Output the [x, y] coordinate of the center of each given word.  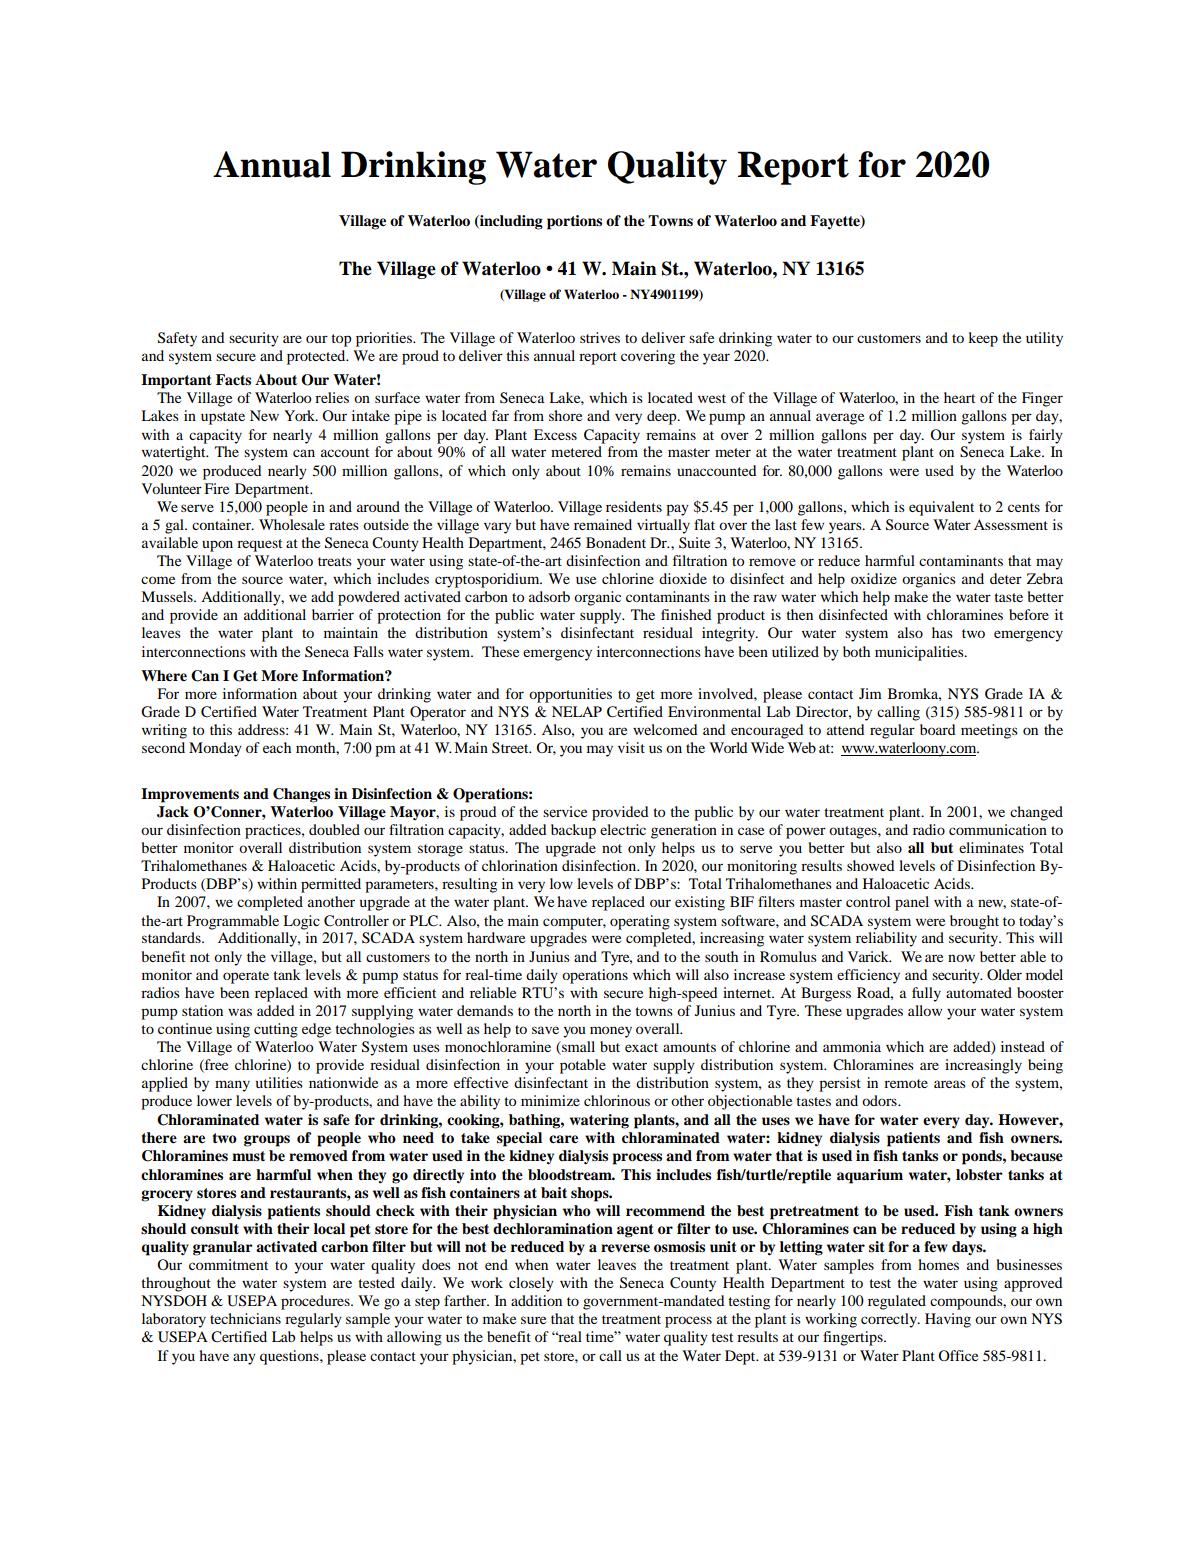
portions [574, 222]
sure [533, 1320]
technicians [245, 1318]
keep [983, 339]
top [341, 340]
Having [948, 1320]
